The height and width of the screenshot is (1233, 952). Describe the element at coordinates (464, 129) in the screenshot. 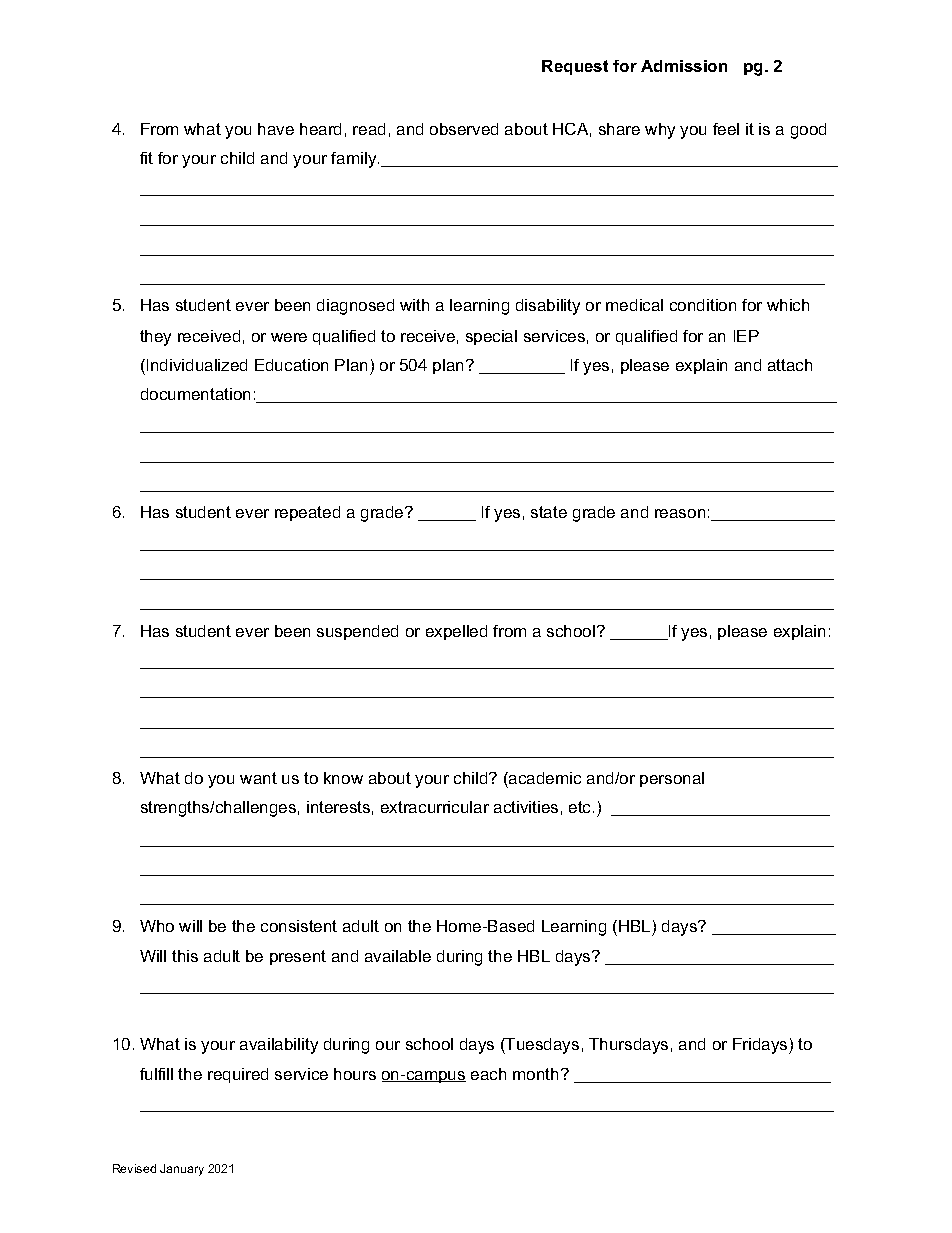

I see `observed` at that location.
